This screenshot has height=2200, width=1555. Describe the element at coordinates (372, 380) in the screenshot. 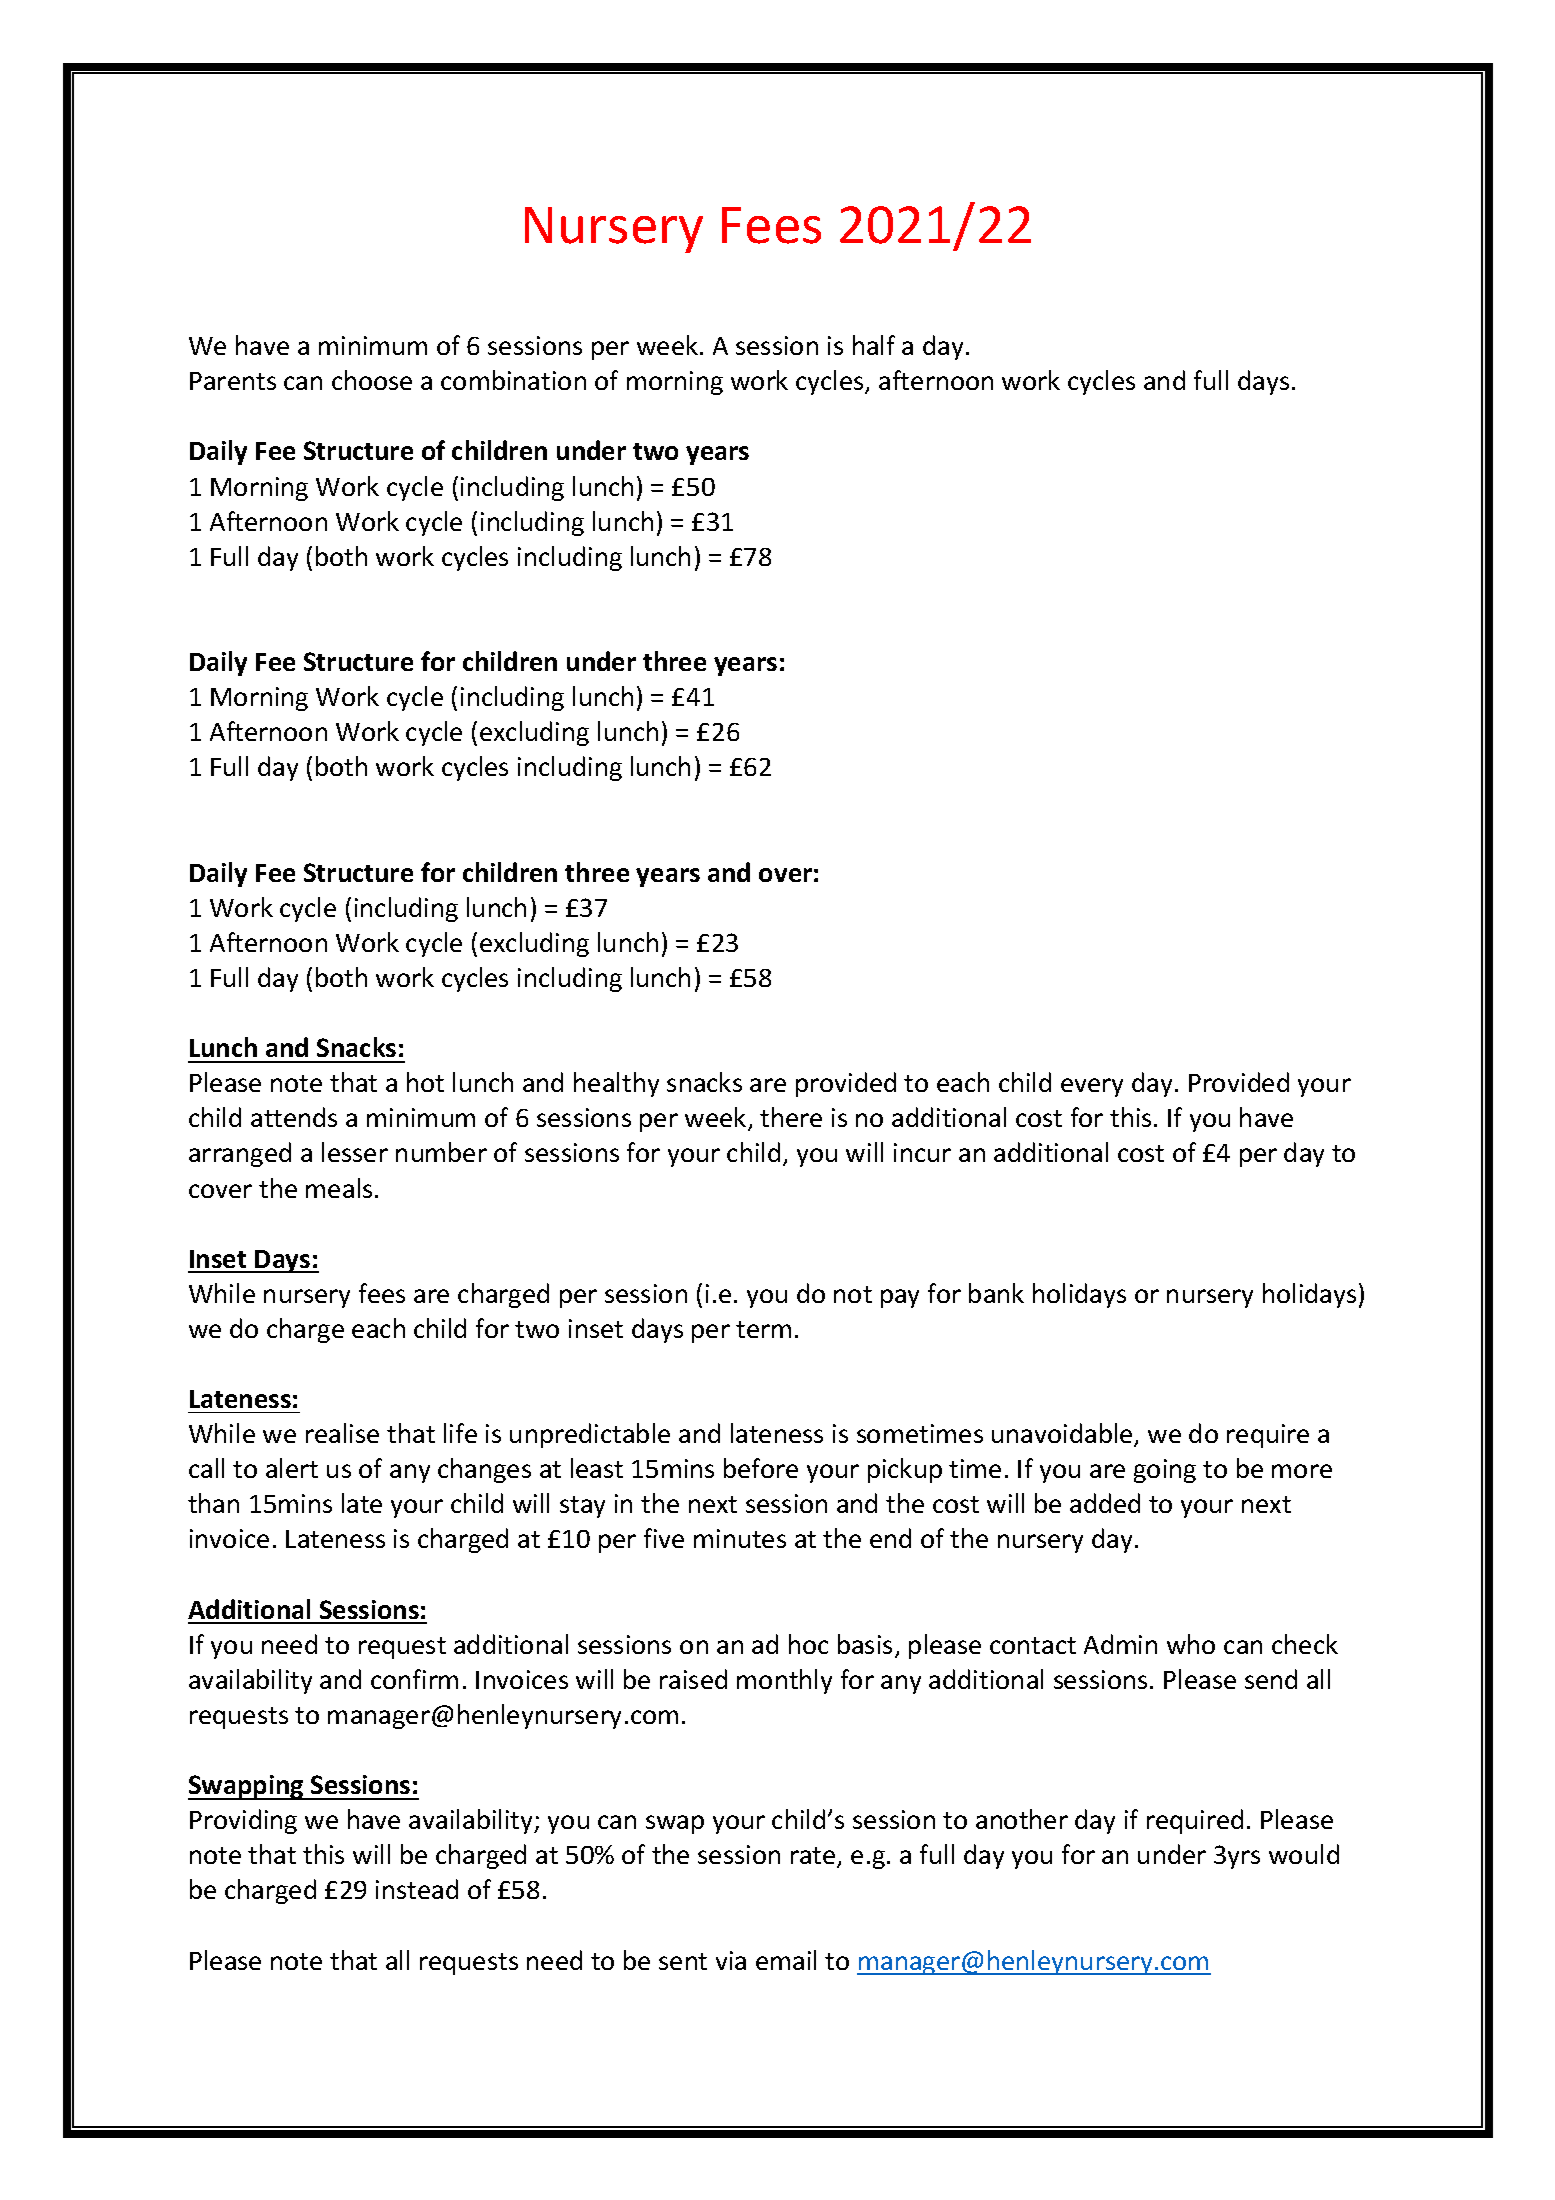

I see `choose` at that location.
